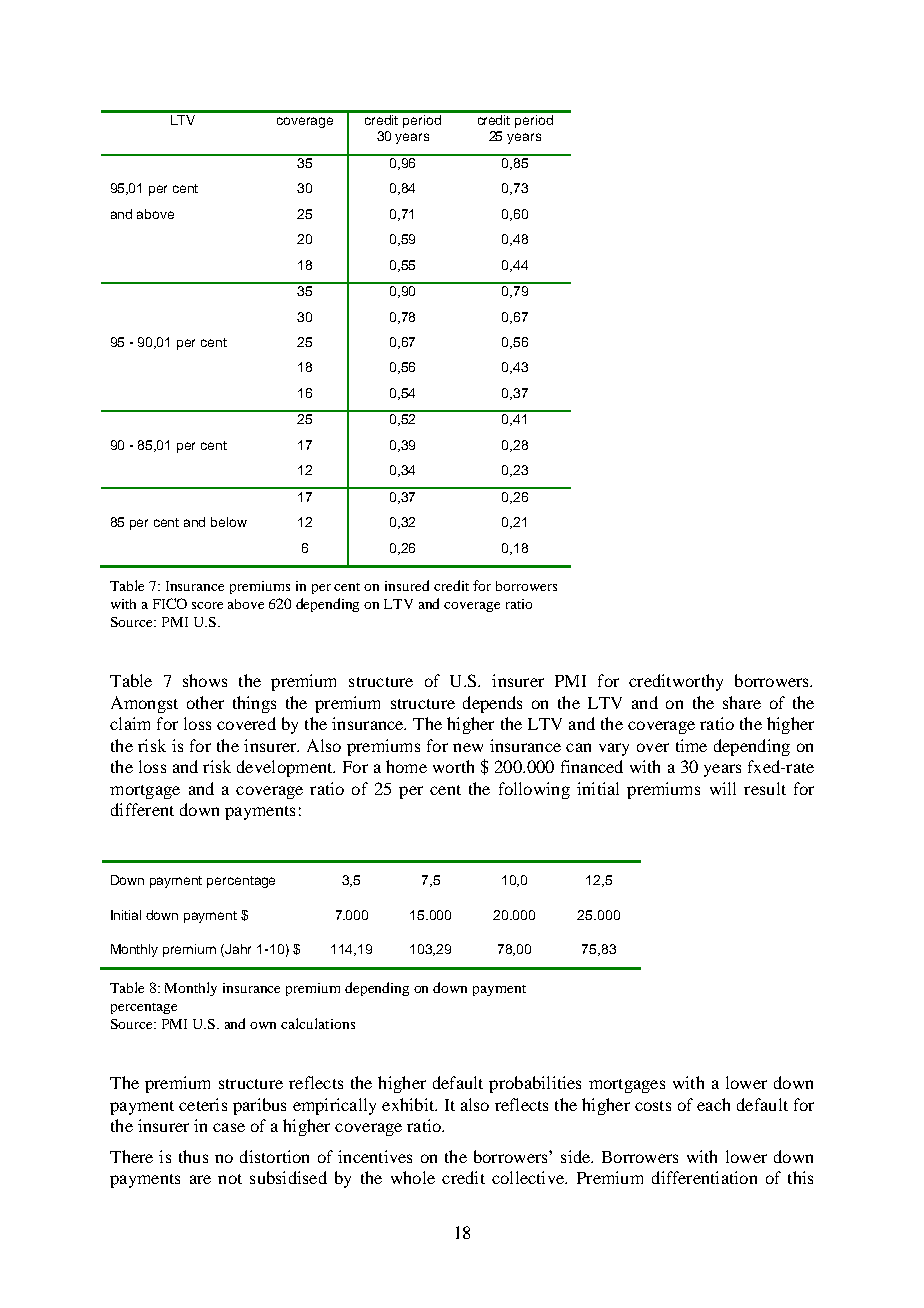 The height and width of the screenshot is (1308, 924). What do you see at coordinates (407, 585) in the screenshot?
I see `insured` at bounding box center [407, 585].
